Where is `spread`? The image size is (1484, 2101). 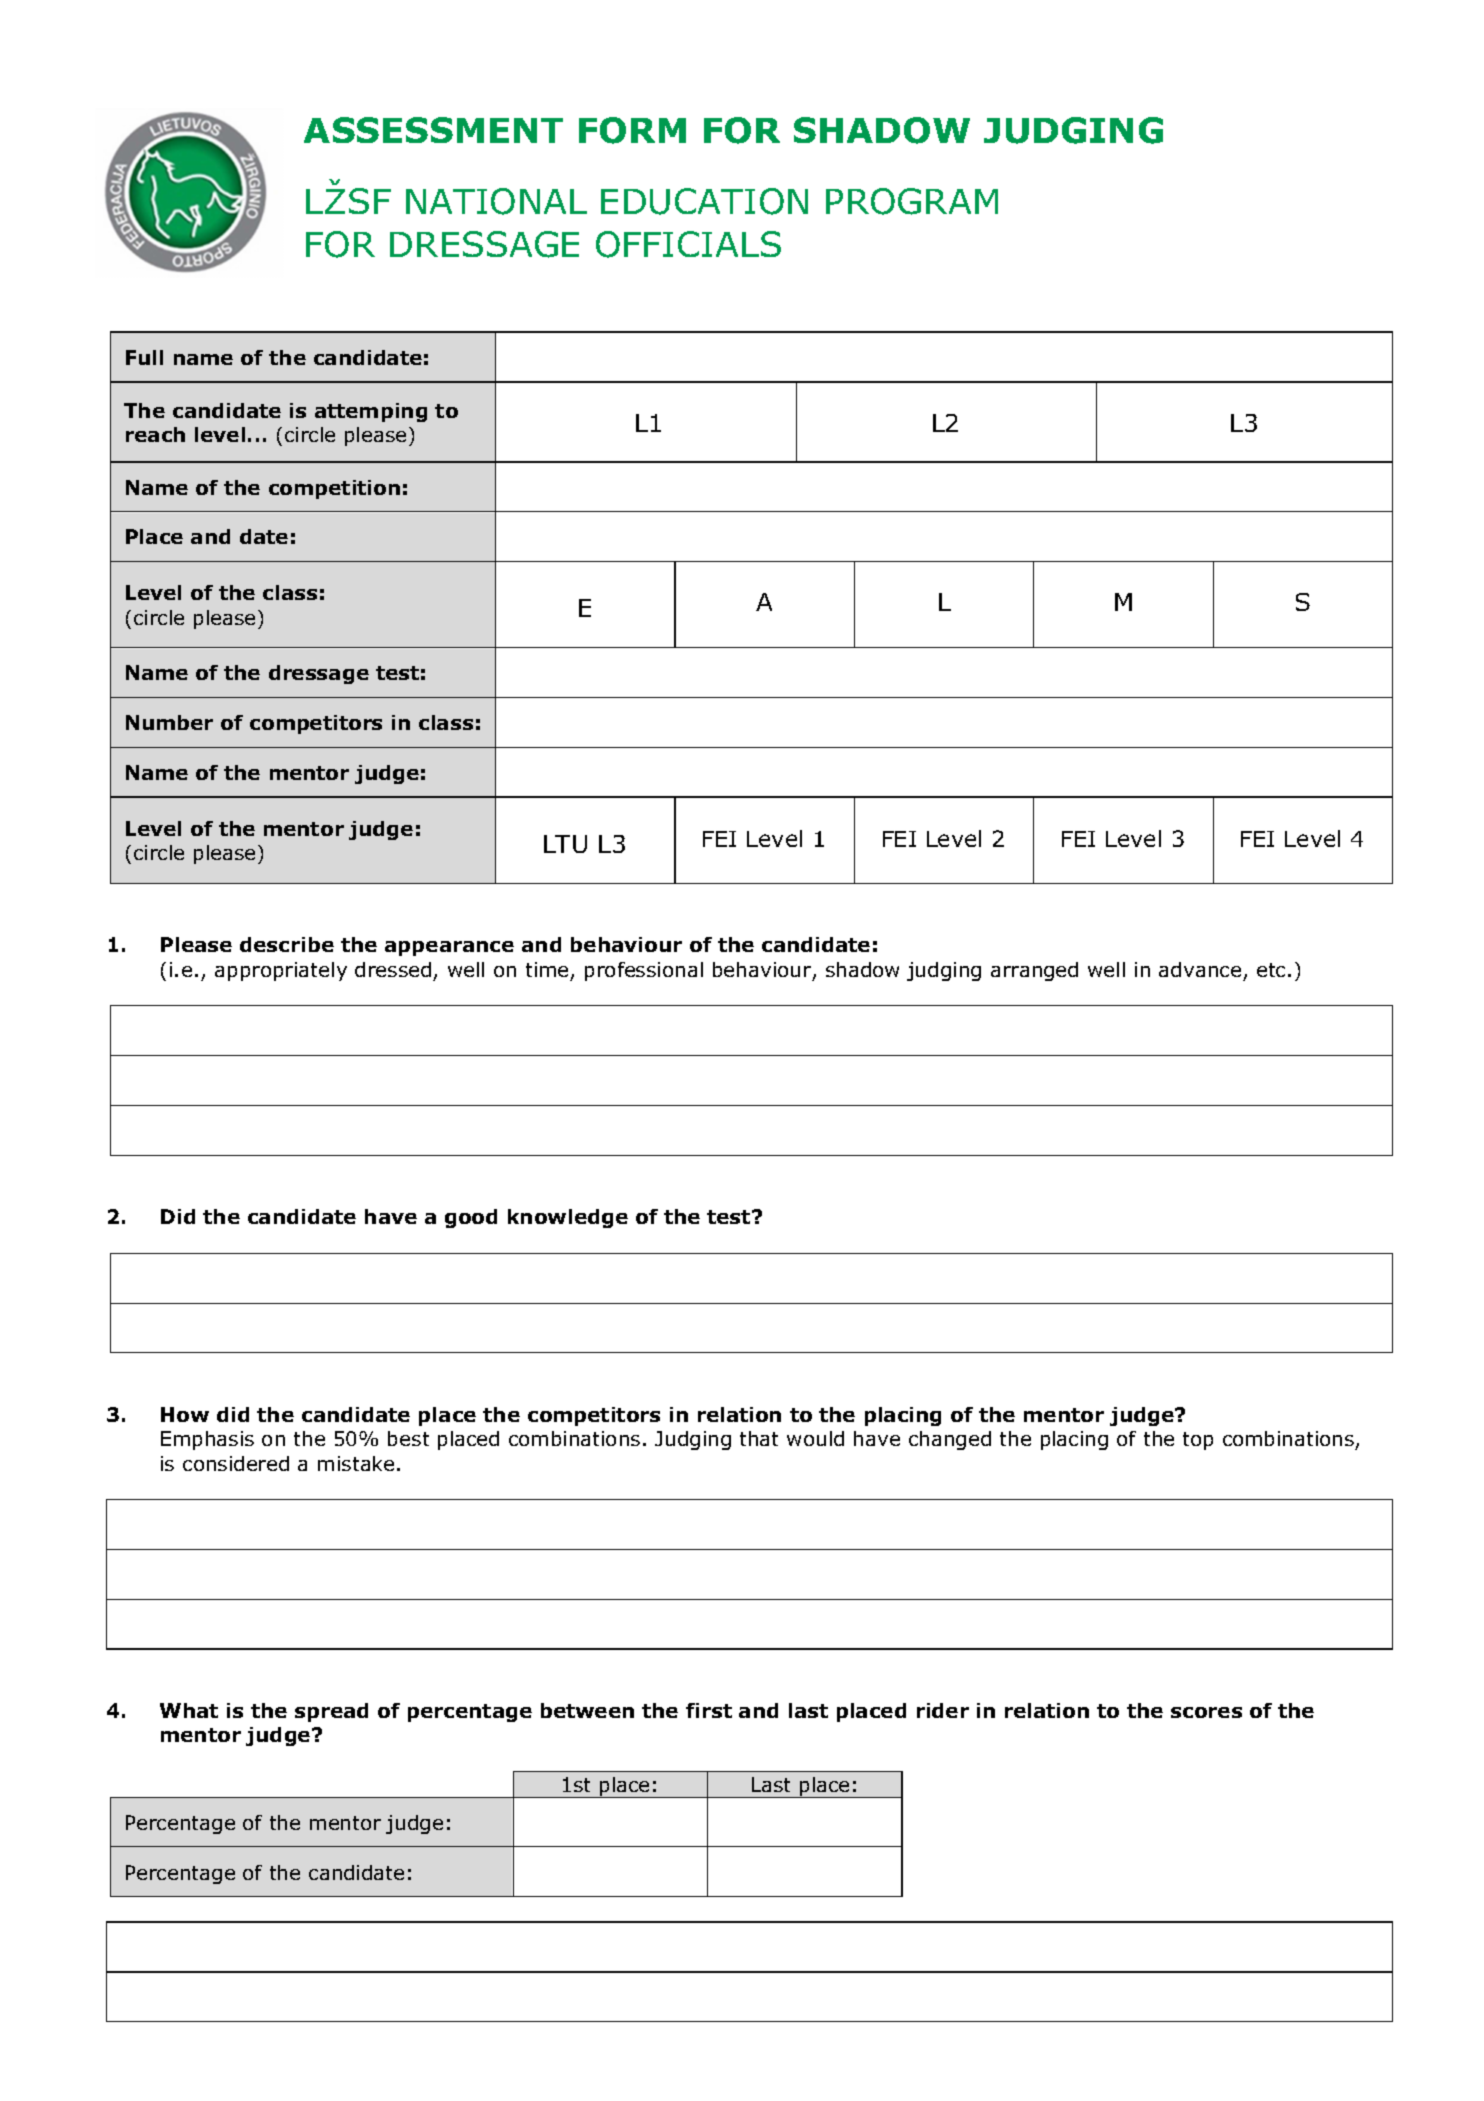
spread is located at coordinates (331, 1712).
